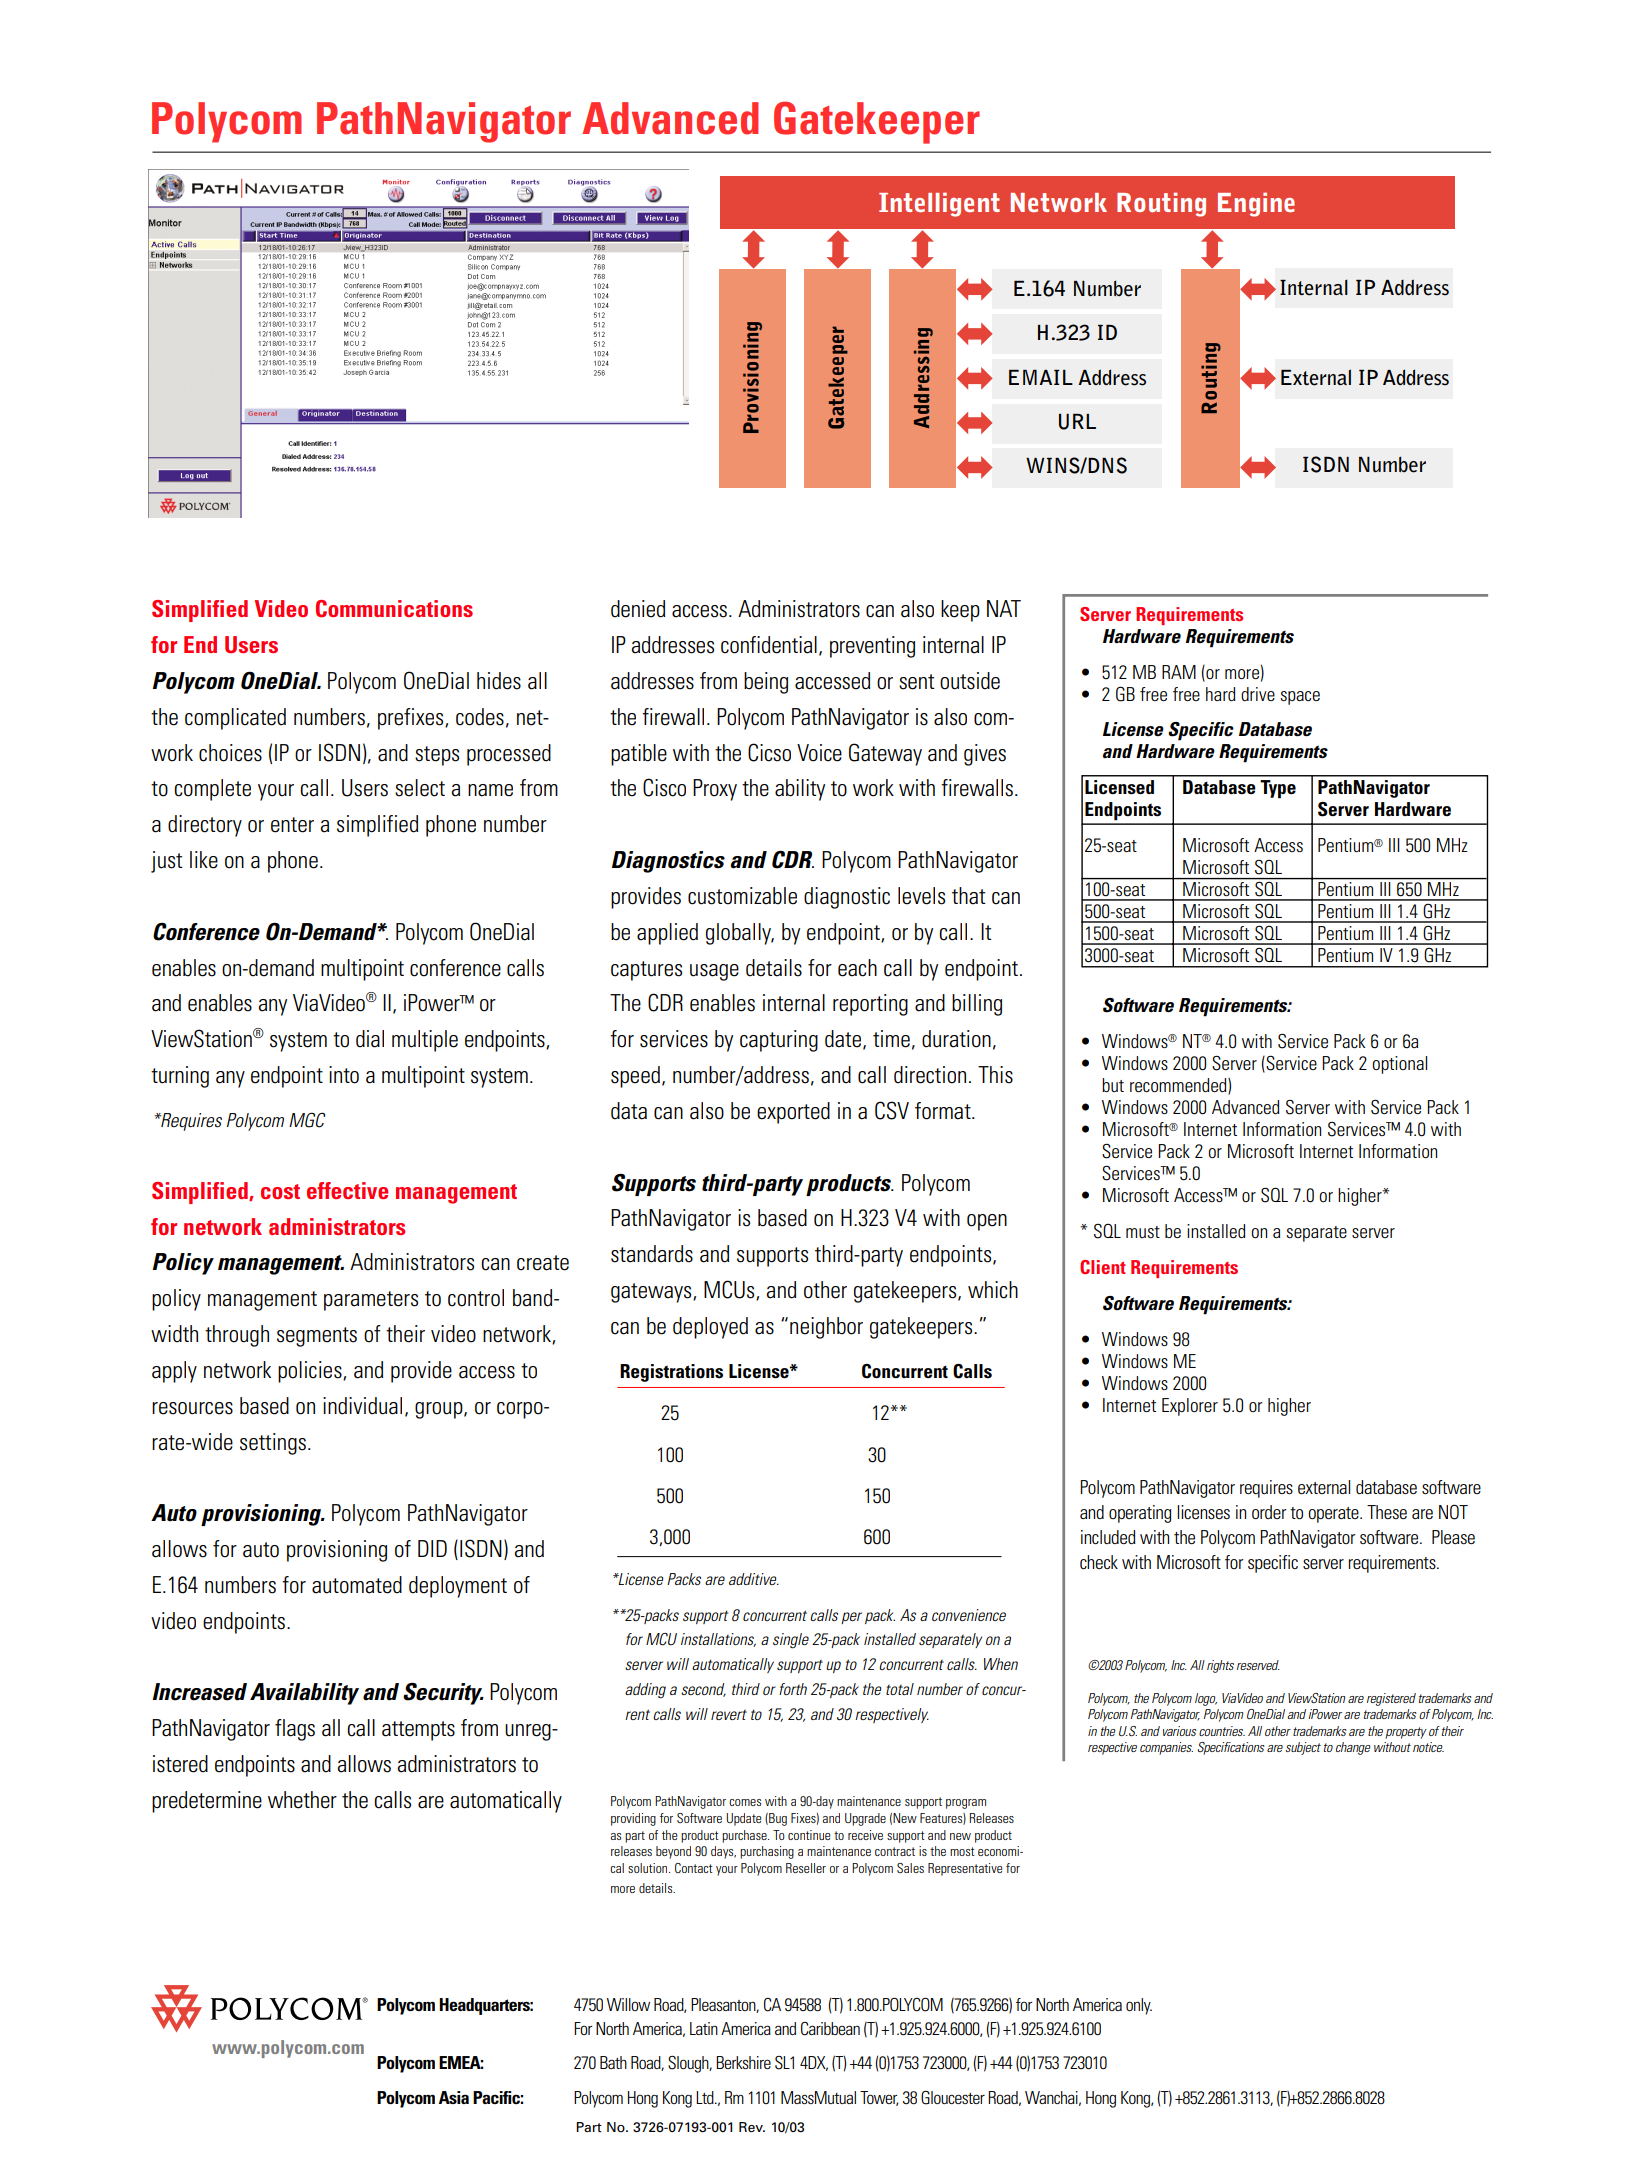 The height and width of the screenshot is (2183, 1637). I want to click on confidential, so click(769, 645).
